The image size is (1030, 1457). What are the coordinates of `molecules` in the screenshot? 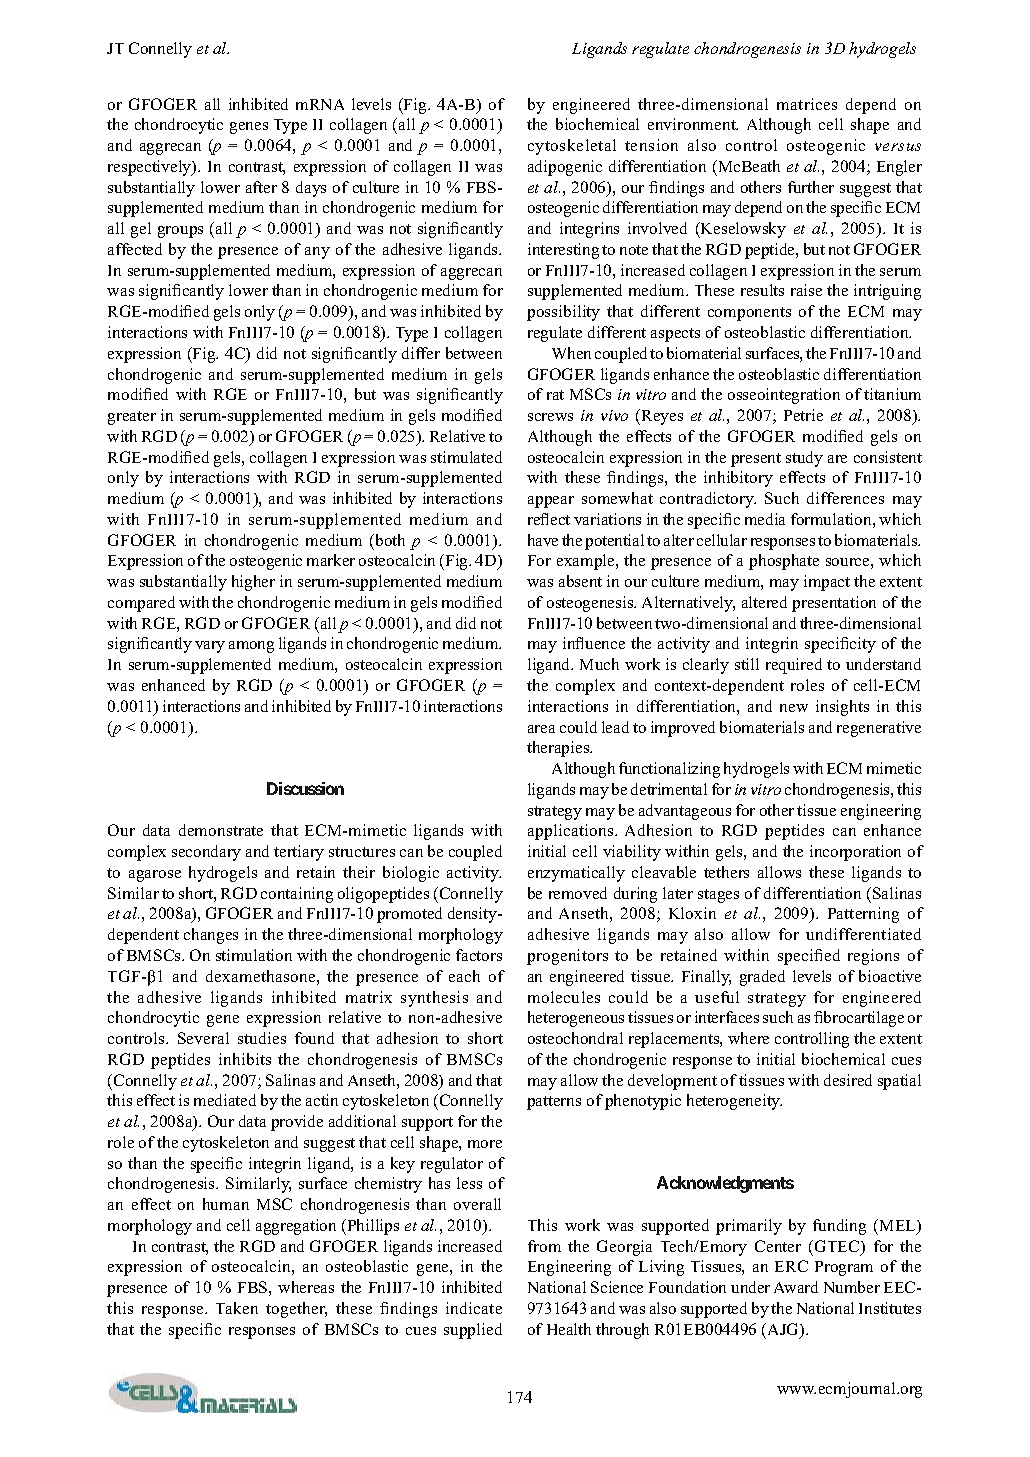 It's located at (564, 997).
